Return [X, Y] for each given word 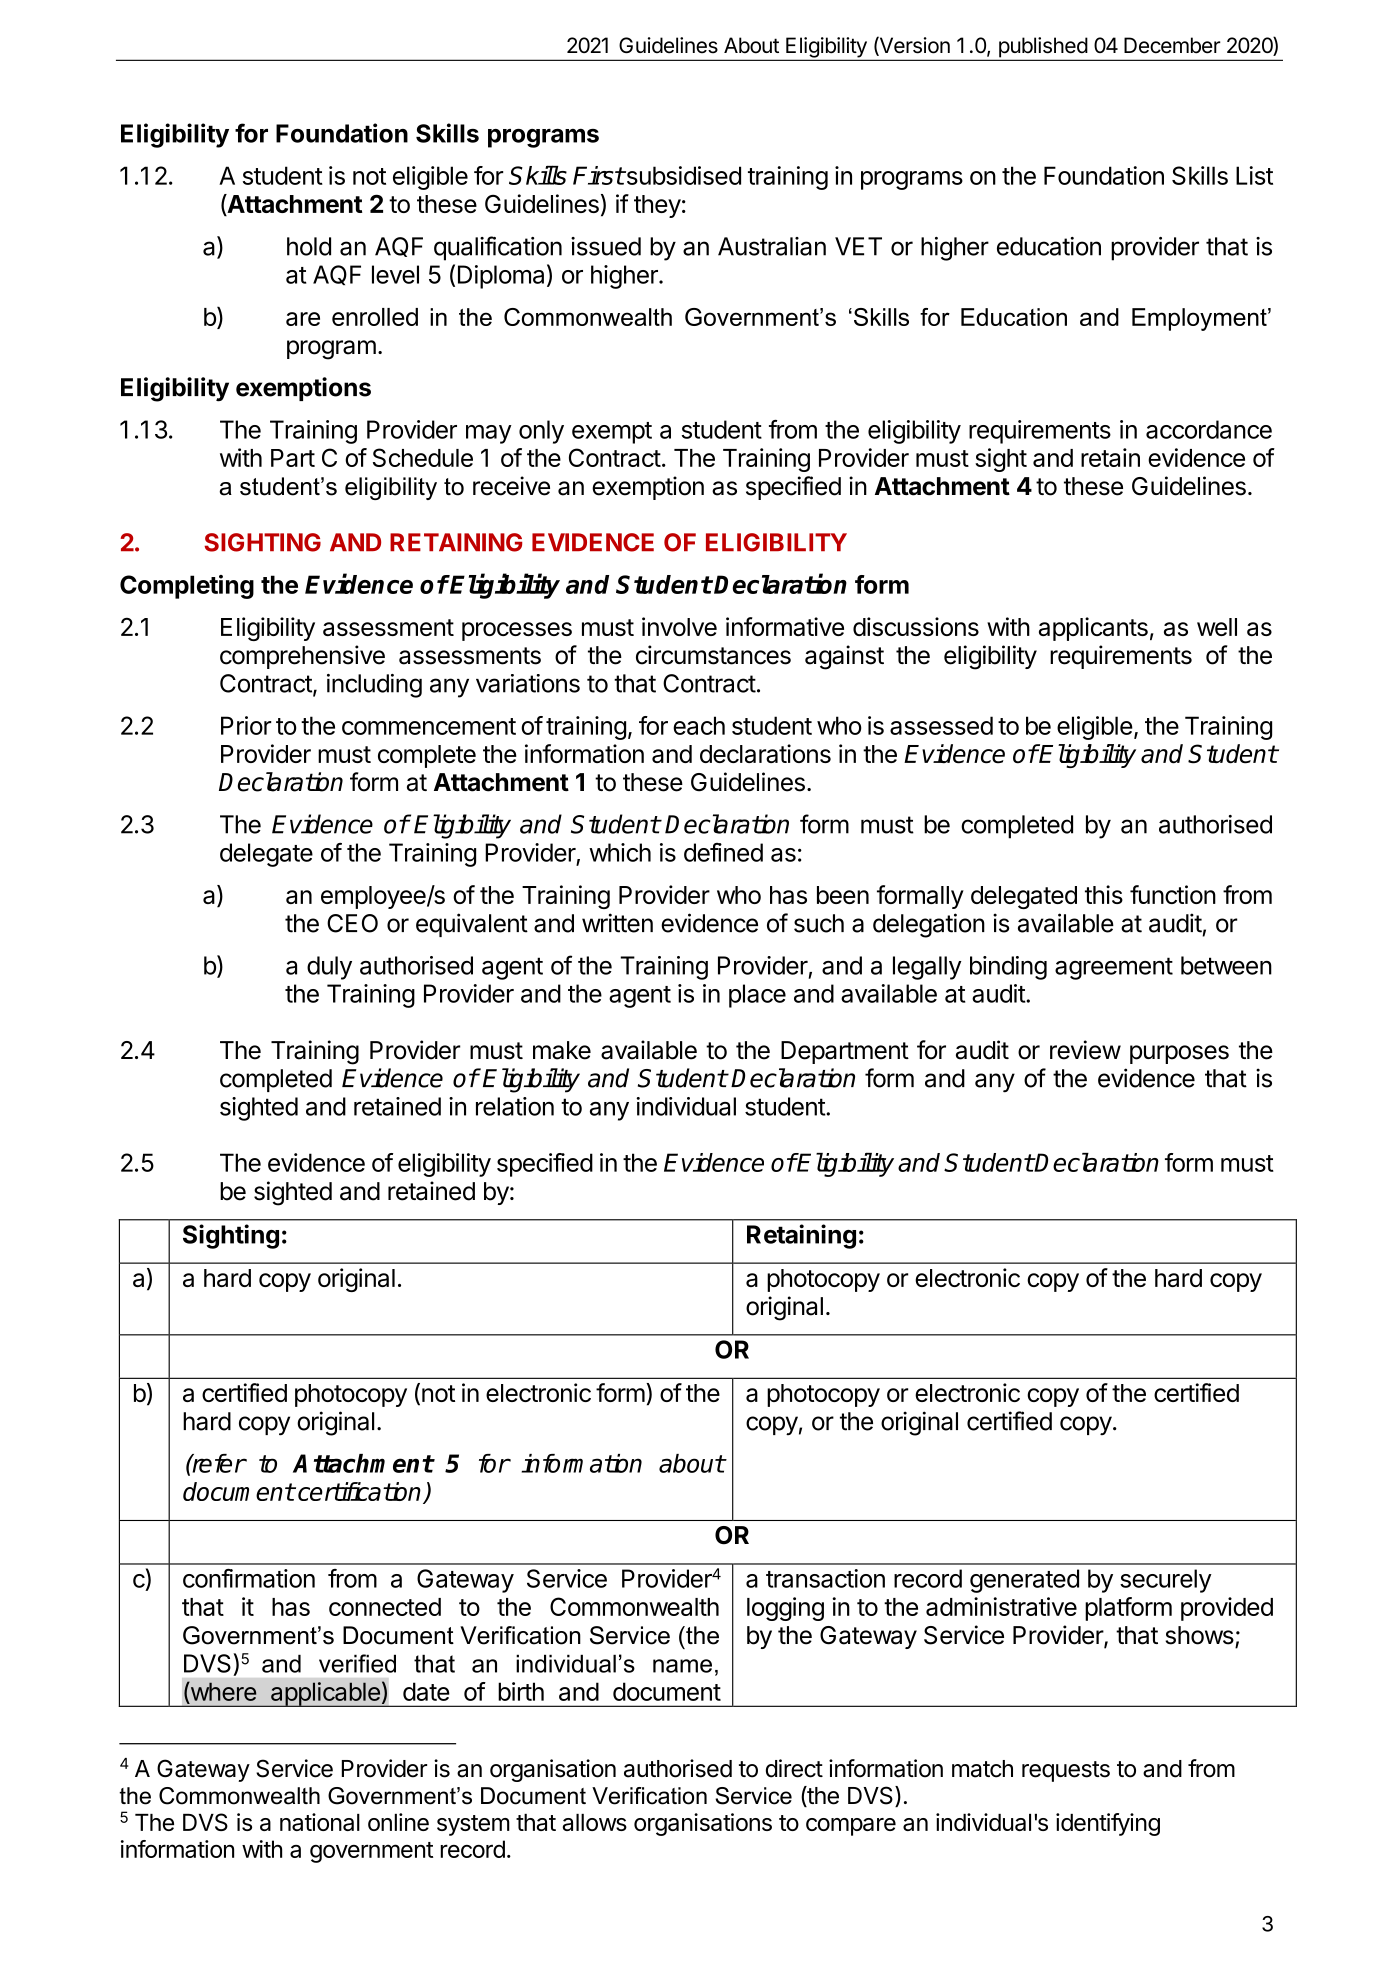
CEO [352, 923]
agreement [1114, 968]
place [757, 996]
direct [794, 1768]
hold [309, 246]
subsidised [682, 175]
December [1172, 45]
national [320, 1822]
